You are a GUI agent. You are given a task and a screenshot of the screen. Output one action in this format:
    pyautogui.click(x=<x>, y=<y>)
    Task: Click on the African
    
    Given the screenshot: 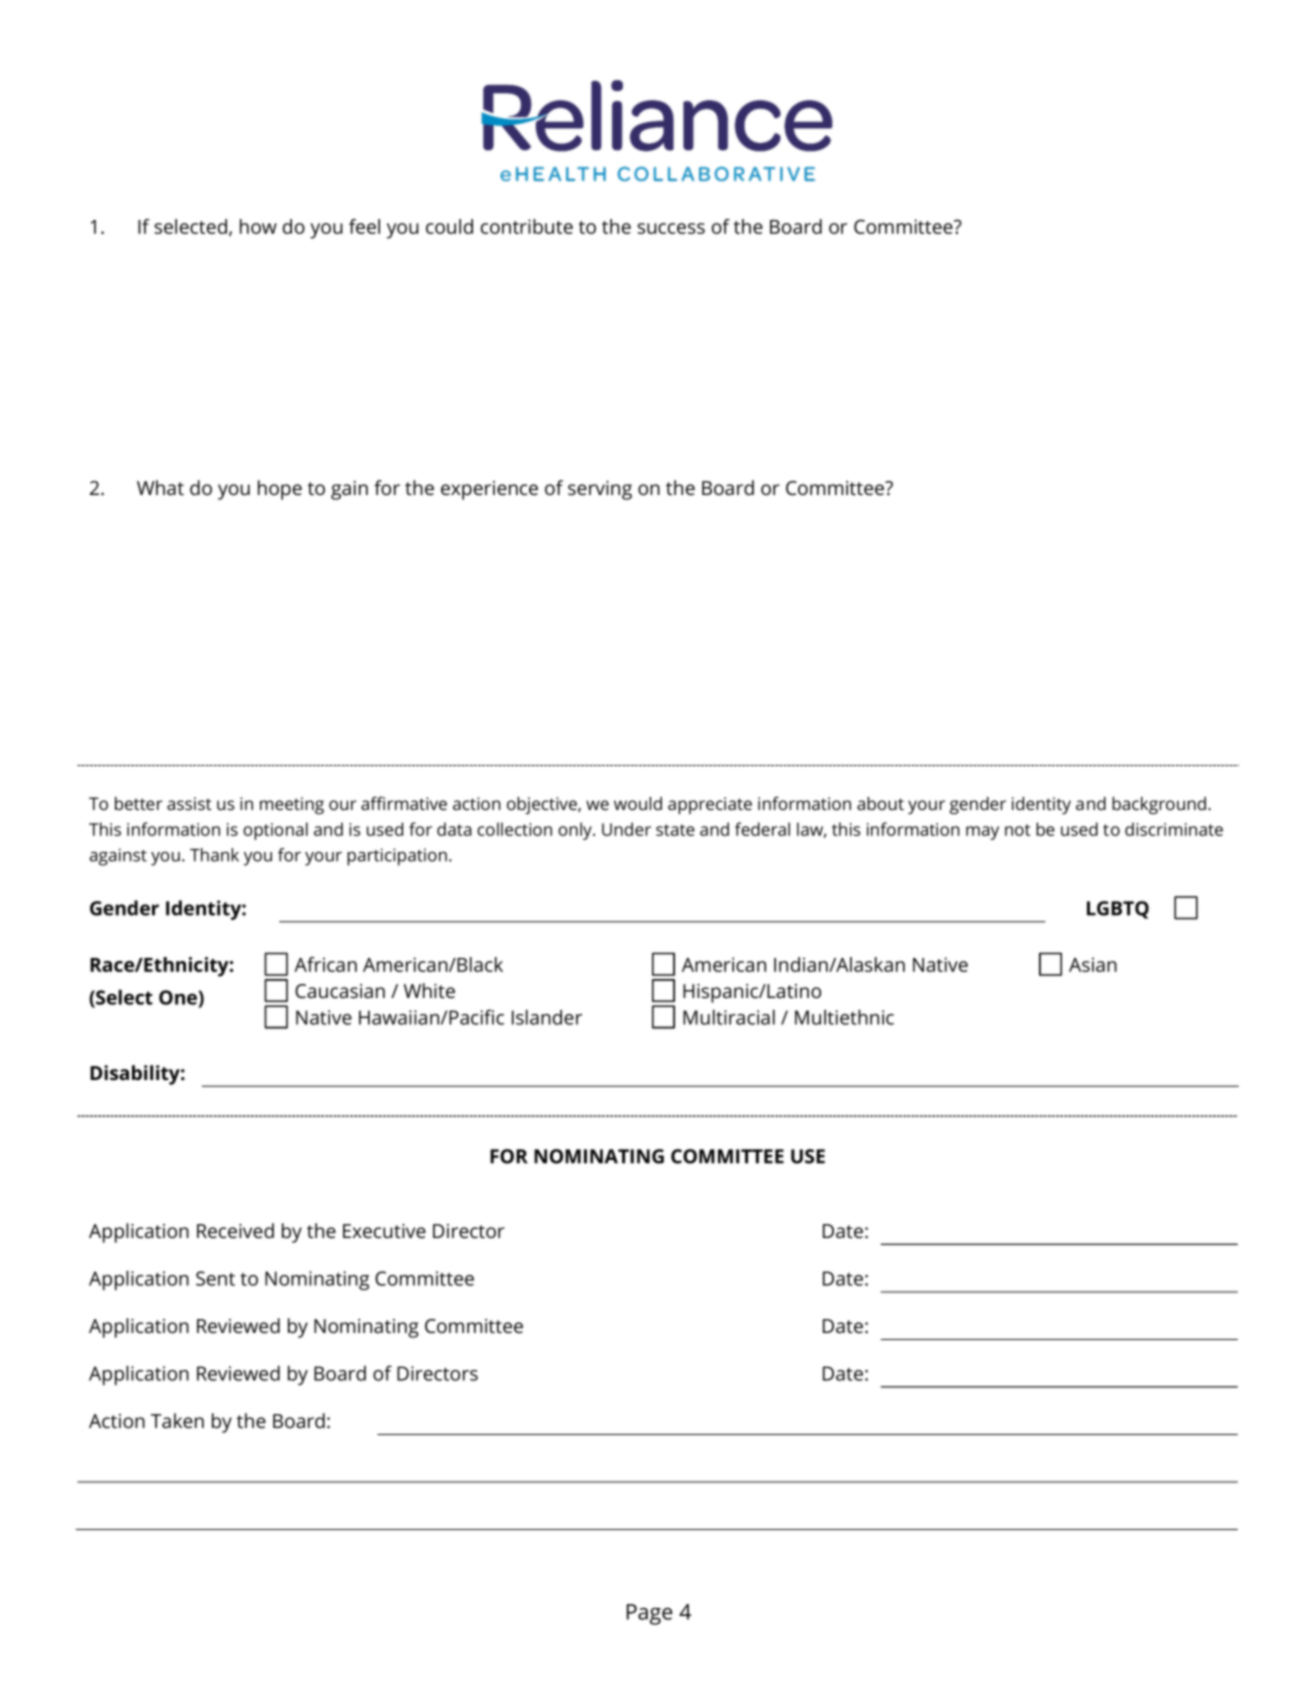 What is the action you would take?
    pyautogui.click(x=325, y=964)
